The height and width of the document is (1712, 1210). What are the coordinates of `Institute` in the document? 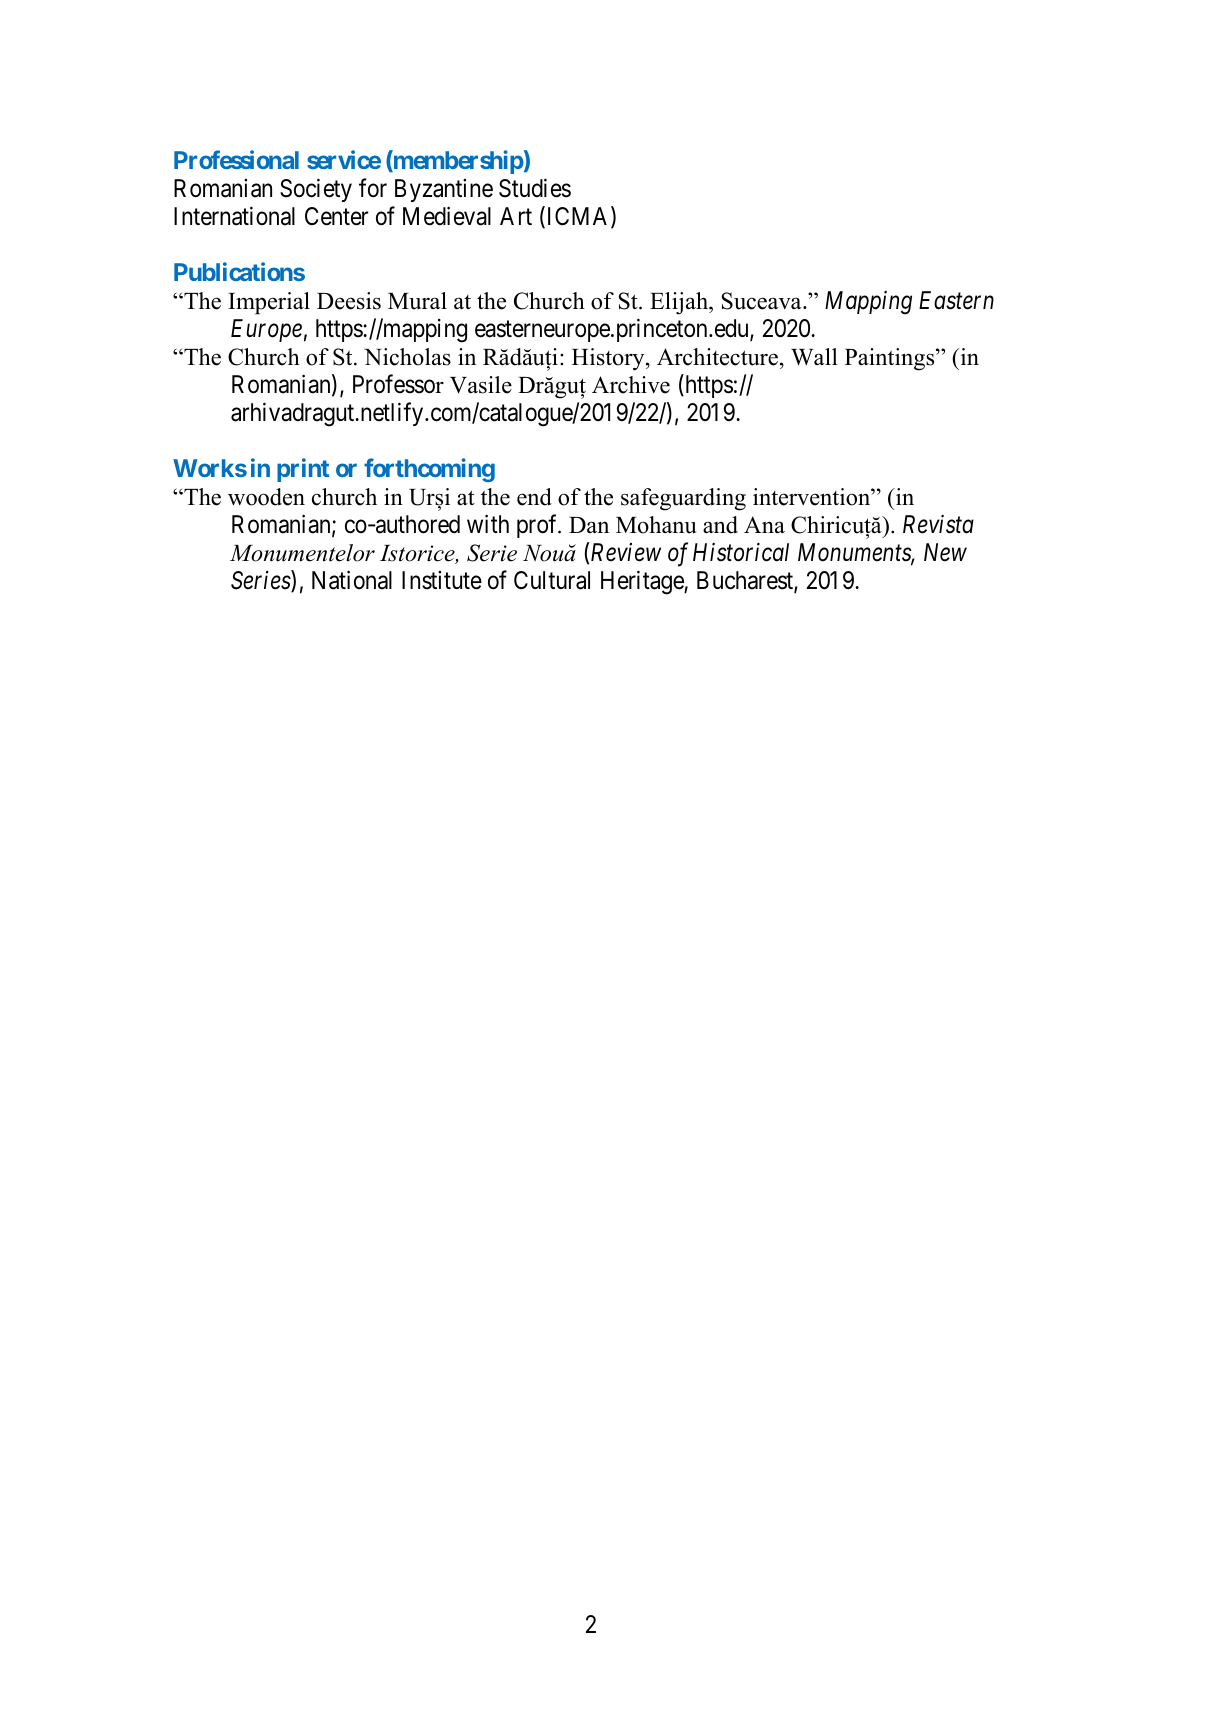 It's located at (442, 580).
